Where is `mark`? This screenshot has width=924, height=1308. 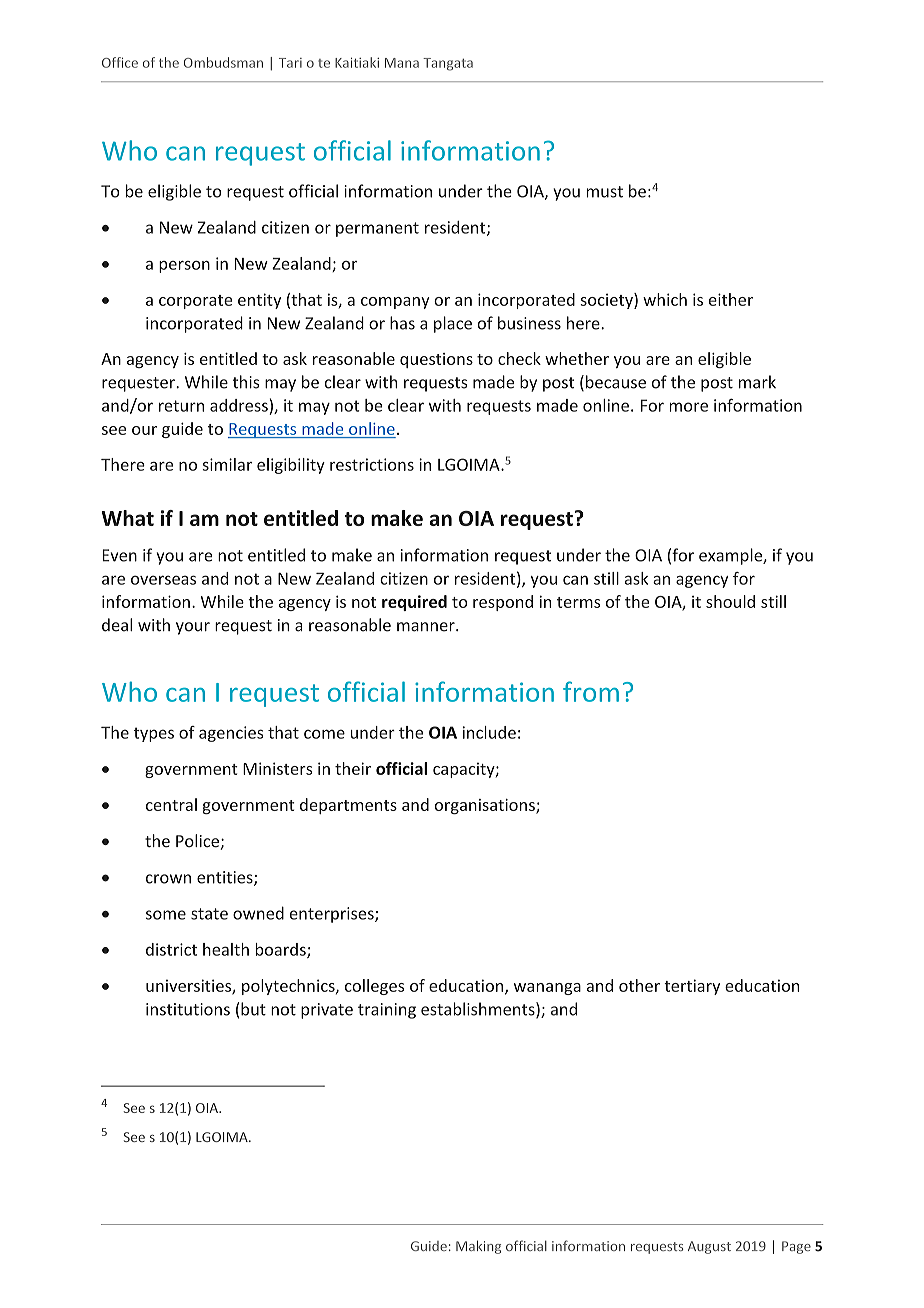
mark is located at coordinates (757, 382).
